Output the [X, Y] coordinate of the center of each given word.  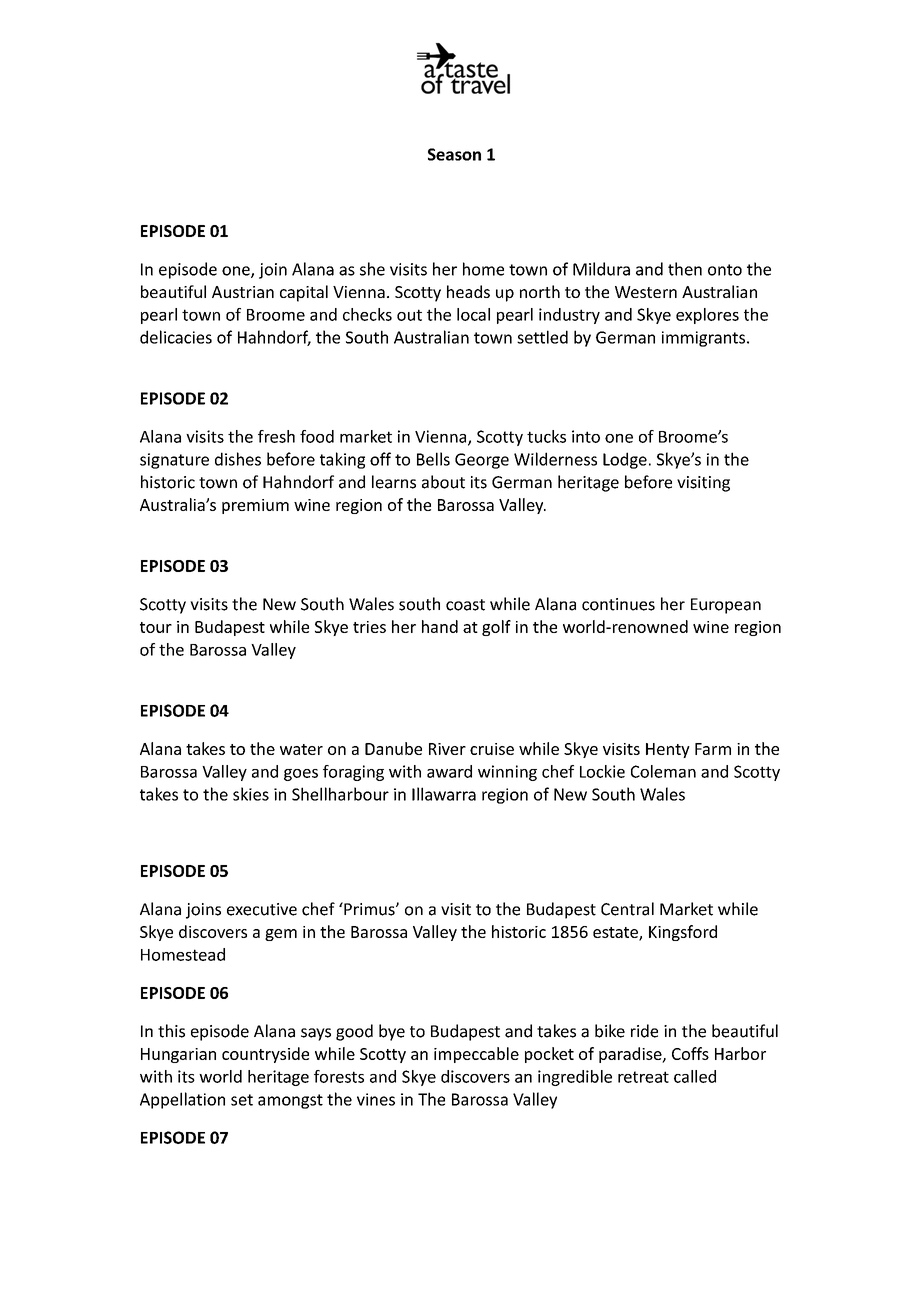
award [449, 771]
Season [454, 154]
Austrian [243, 292]
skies [251, 794]
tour [156, 627]
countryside [265, 1055]
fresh [276, 436]
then [685, 269]
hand [440, 626]
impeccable [476, 1055]
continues [618, 604]
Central [627, 909]
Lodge [625, 460]
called [695, 1076]
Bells [433, 459]
